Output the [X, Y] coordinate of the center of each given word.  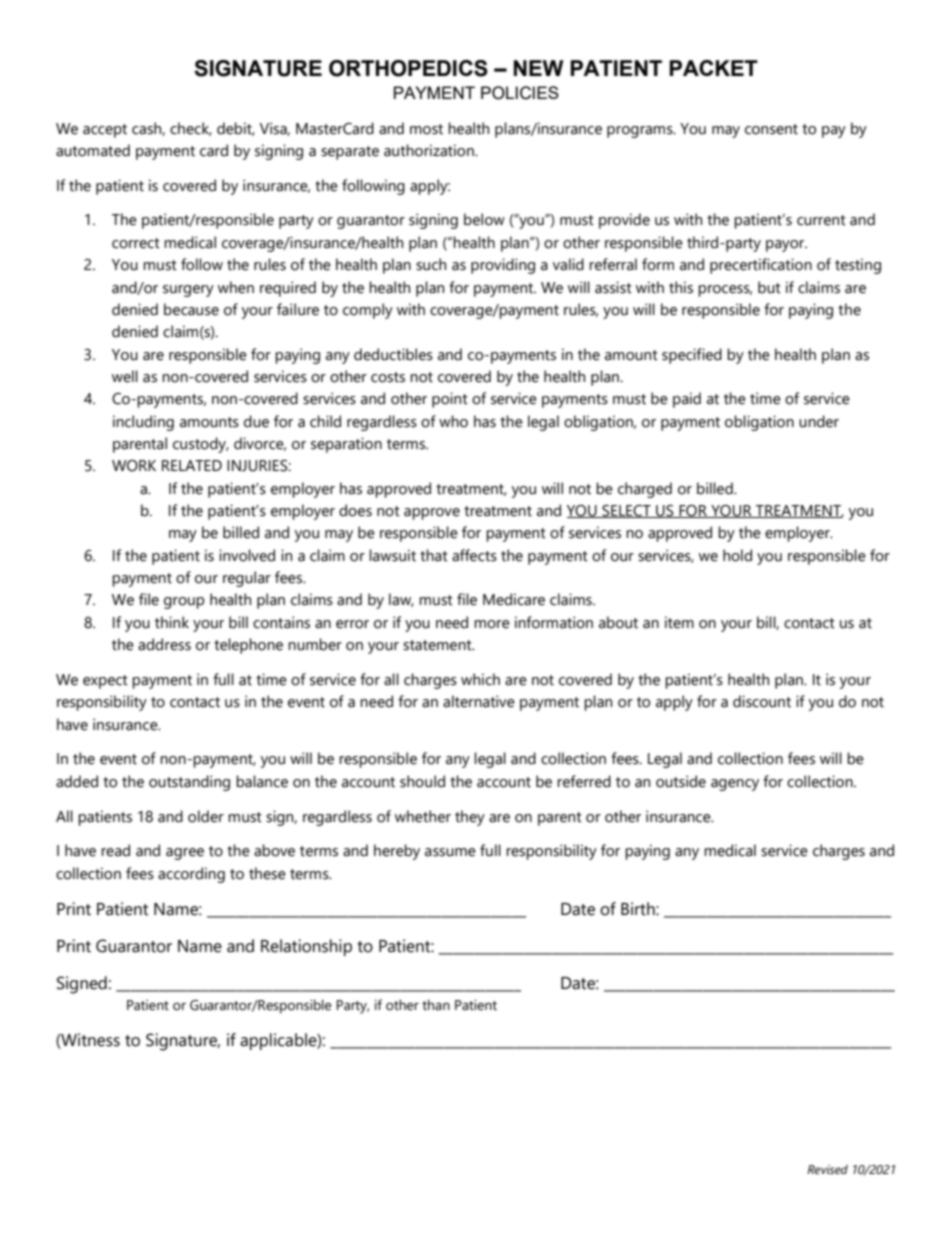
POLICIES [520, 93]
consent [771, 129]
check [191, 129]
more [492, 624]
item [679, 622]
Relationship [306, 947]
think [172, 622]
